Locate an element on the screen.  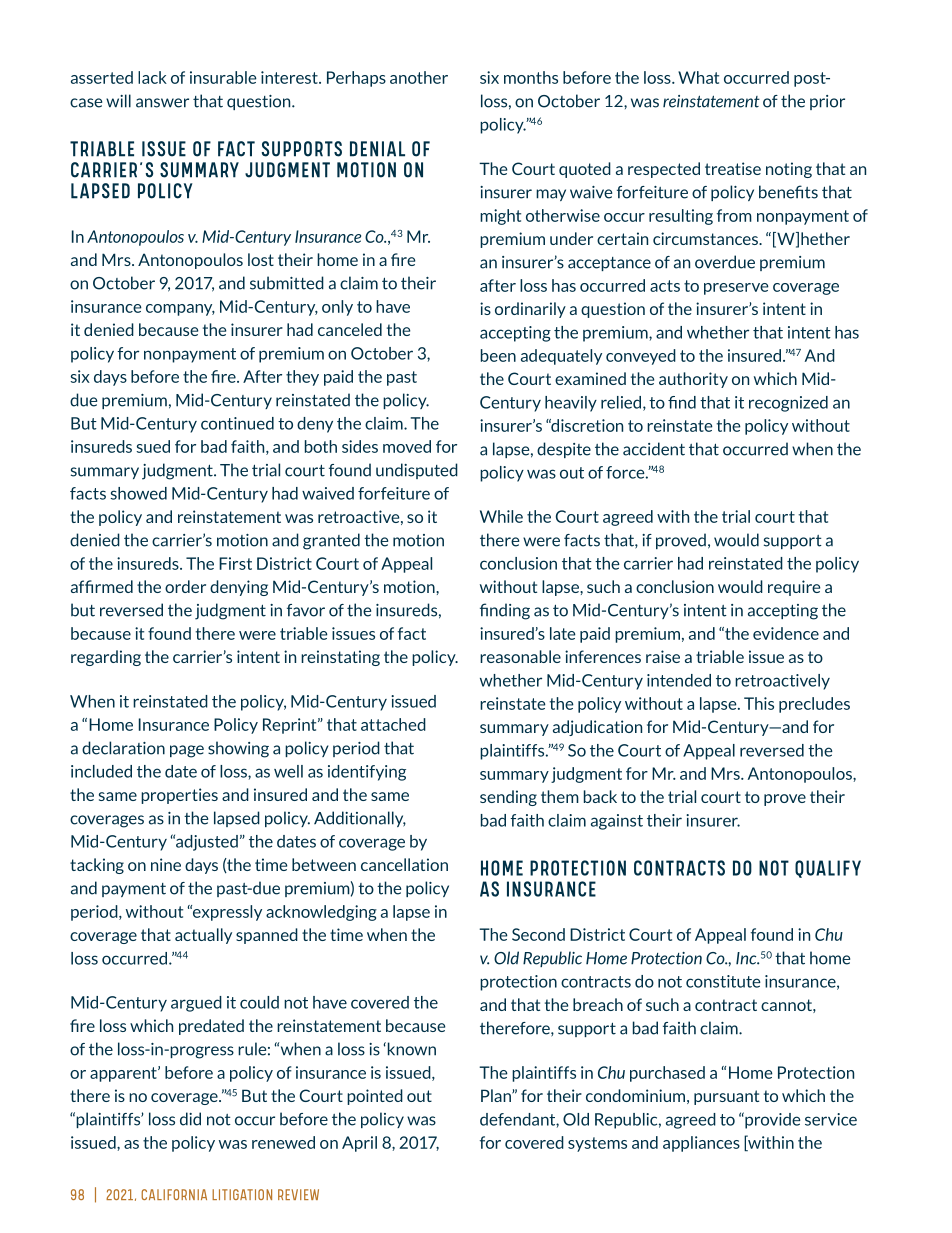
QUALIFY is located at coordinates (828, 869).
